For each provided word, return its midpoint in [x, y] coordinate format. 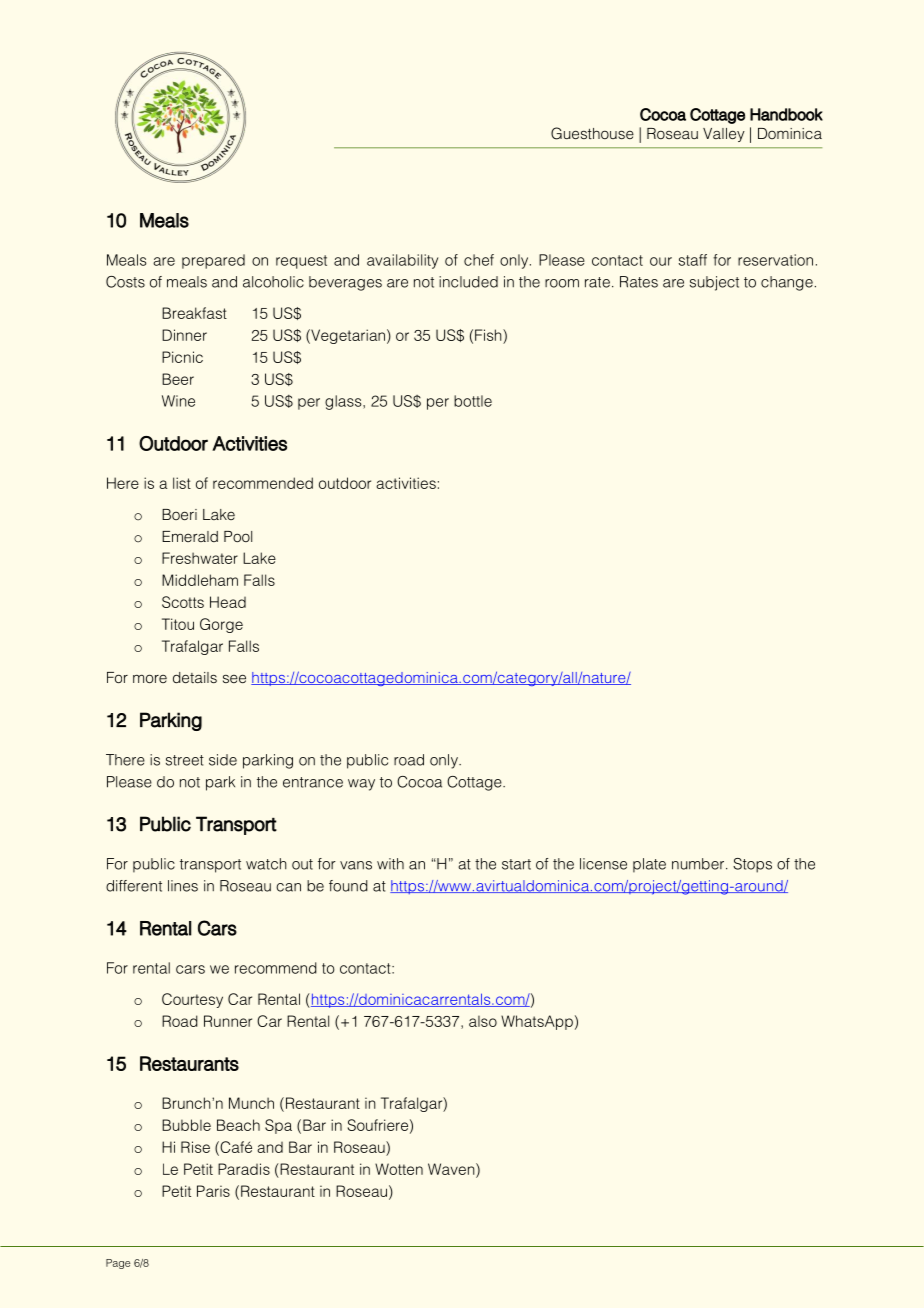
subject [714, 283]
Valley [724, 135]
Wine [178, 401]
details [195, 677]
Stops [752, 865]
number [699, 864]
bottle [473, 401]
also [483, 1021]
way [361, 785]
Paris [213, 1191]
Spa [278, 1126]
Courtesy [192, 1000]
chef [479, 260]
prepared [213, 261]
